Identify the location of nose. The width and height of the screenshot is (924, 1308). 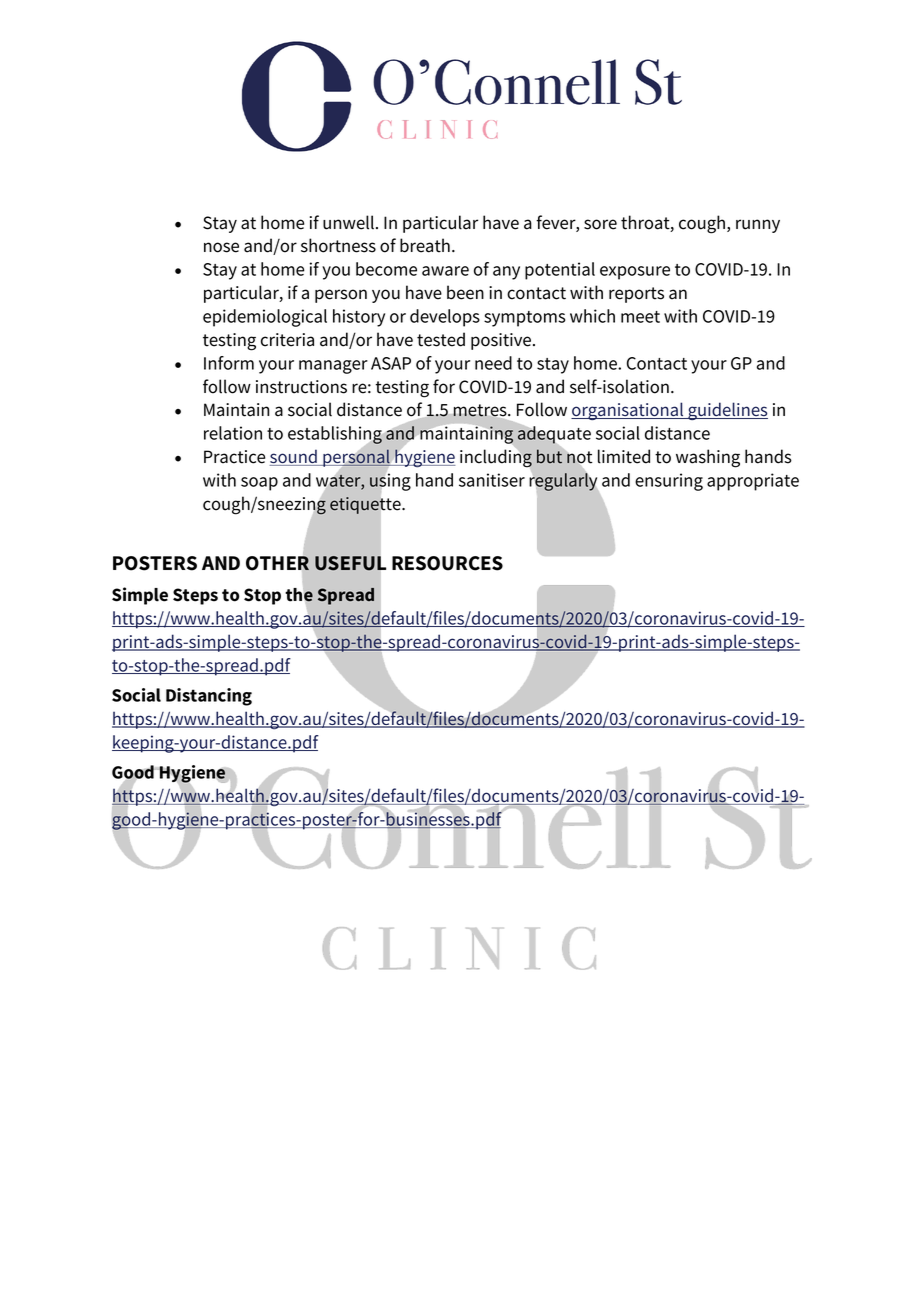
(221, 247).
